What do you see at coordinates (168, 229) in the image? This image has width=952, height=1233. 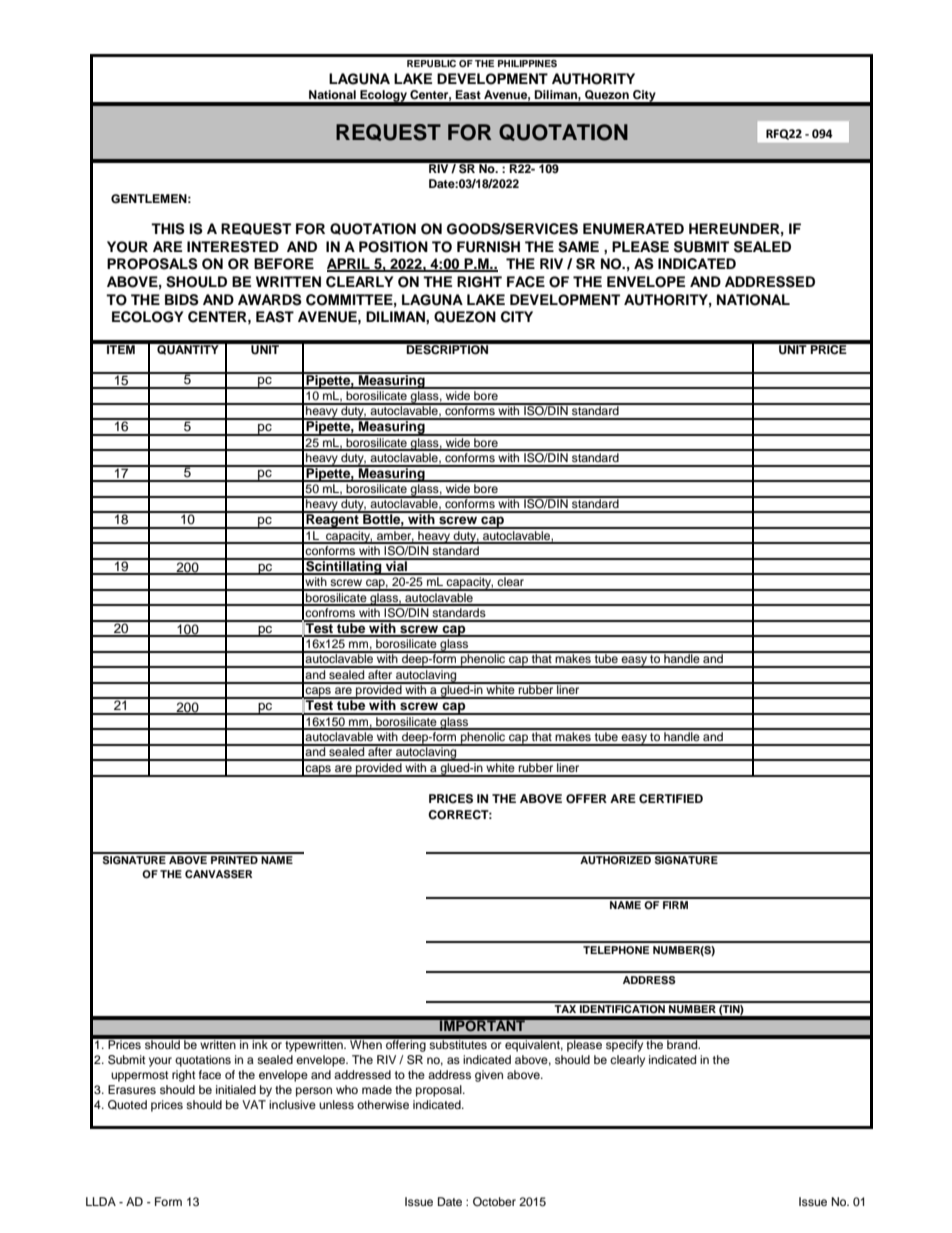 I see `THIS` at bounding box center [168, 229].
